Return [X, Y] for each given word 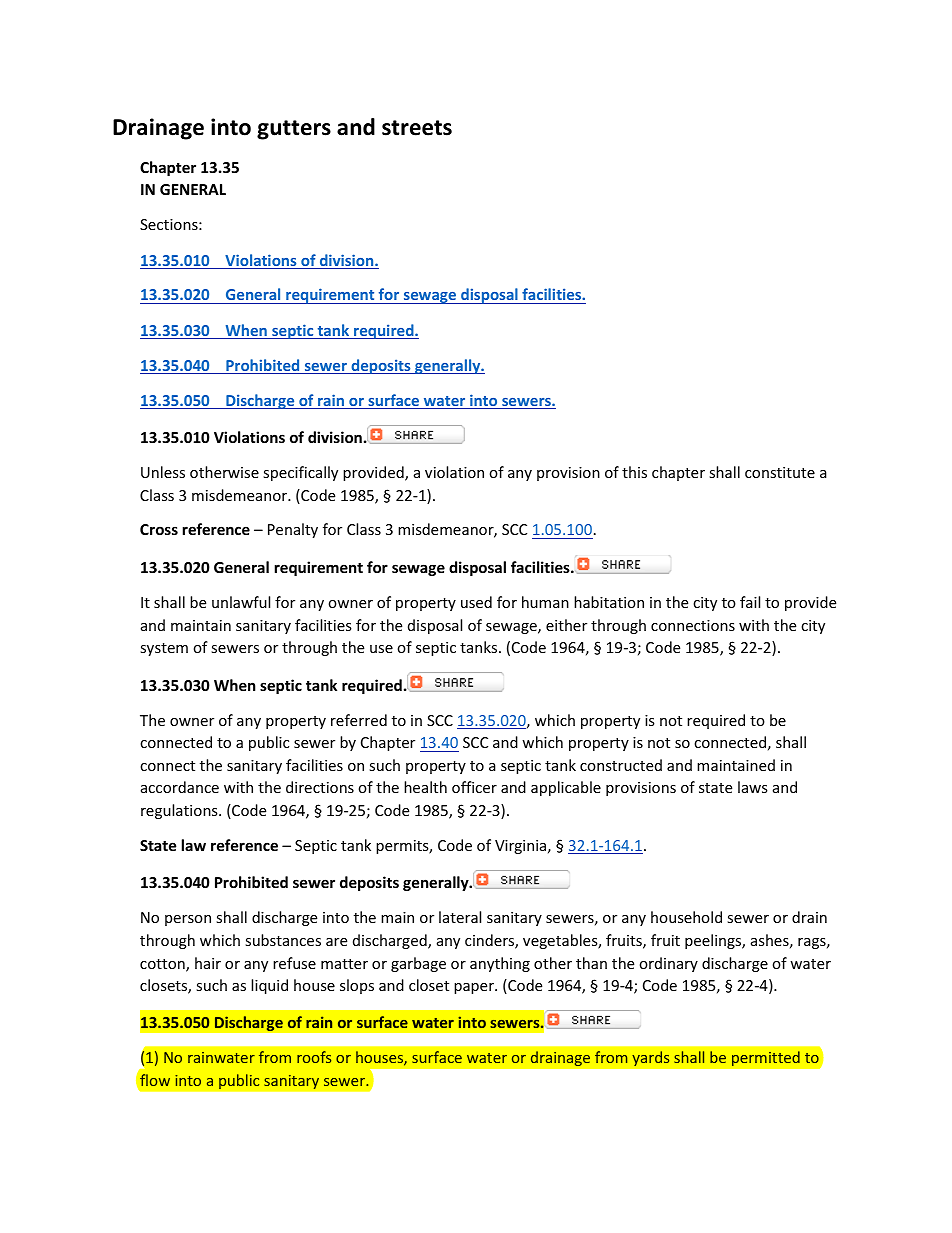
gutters [294, 130]
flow [155, 1080]
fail [750, 602]
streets [417, 128]
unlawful [241, 602]
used [476, 602]
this [634, 472]
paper [475, 988]
